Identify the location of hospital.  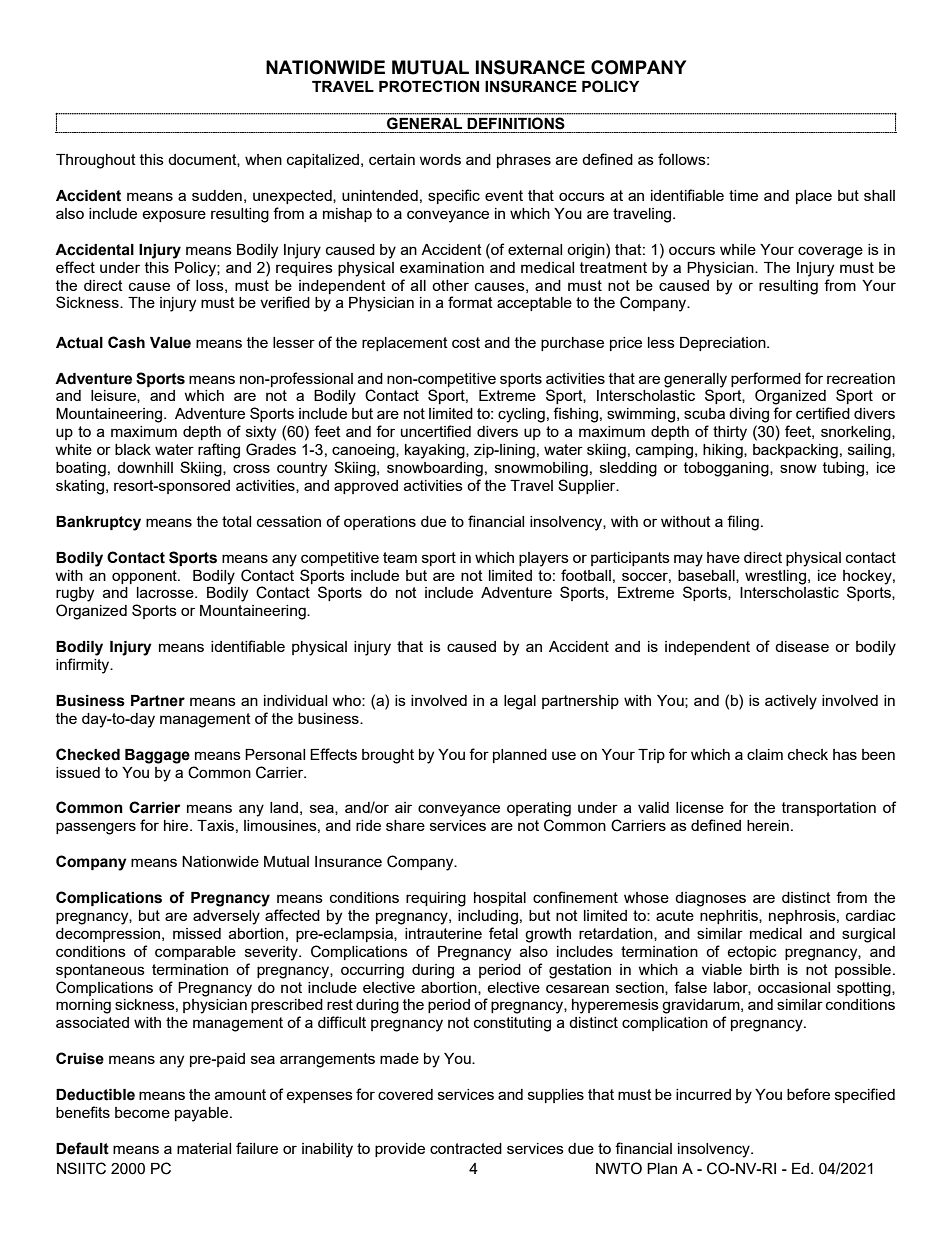
(500, 899).
